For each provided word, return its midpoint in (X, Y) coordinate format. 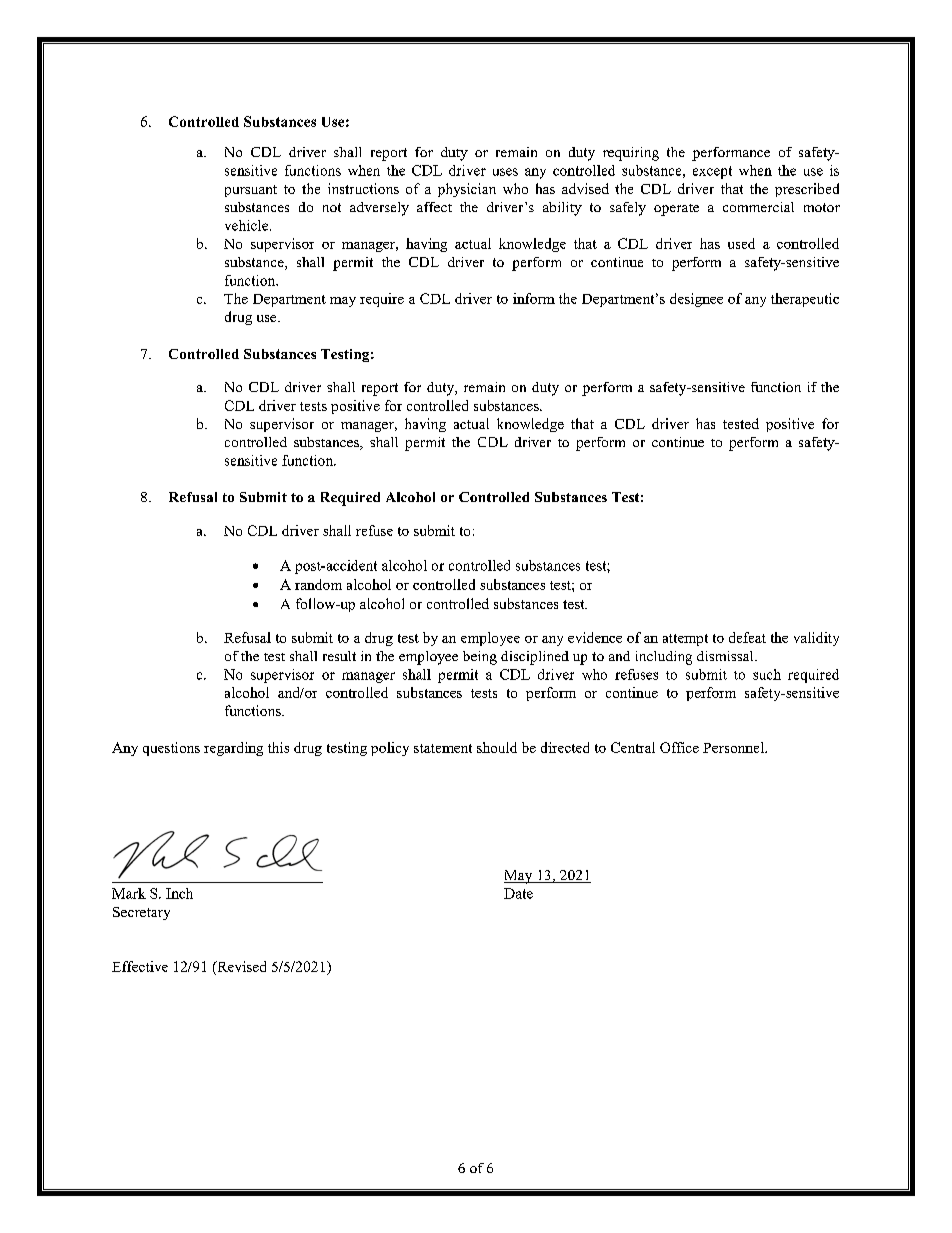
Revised (240, 966)
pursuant (251, 191)
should (497, 747)
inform (534, 298)
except (712, 172)
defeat (747, 637)
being (480, 658)
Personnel (734, 747)
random (318, 584)
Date (518, 893)
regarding (233, 749)
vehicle (248, 225)
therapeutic (805, 300)
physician (467, 190)
